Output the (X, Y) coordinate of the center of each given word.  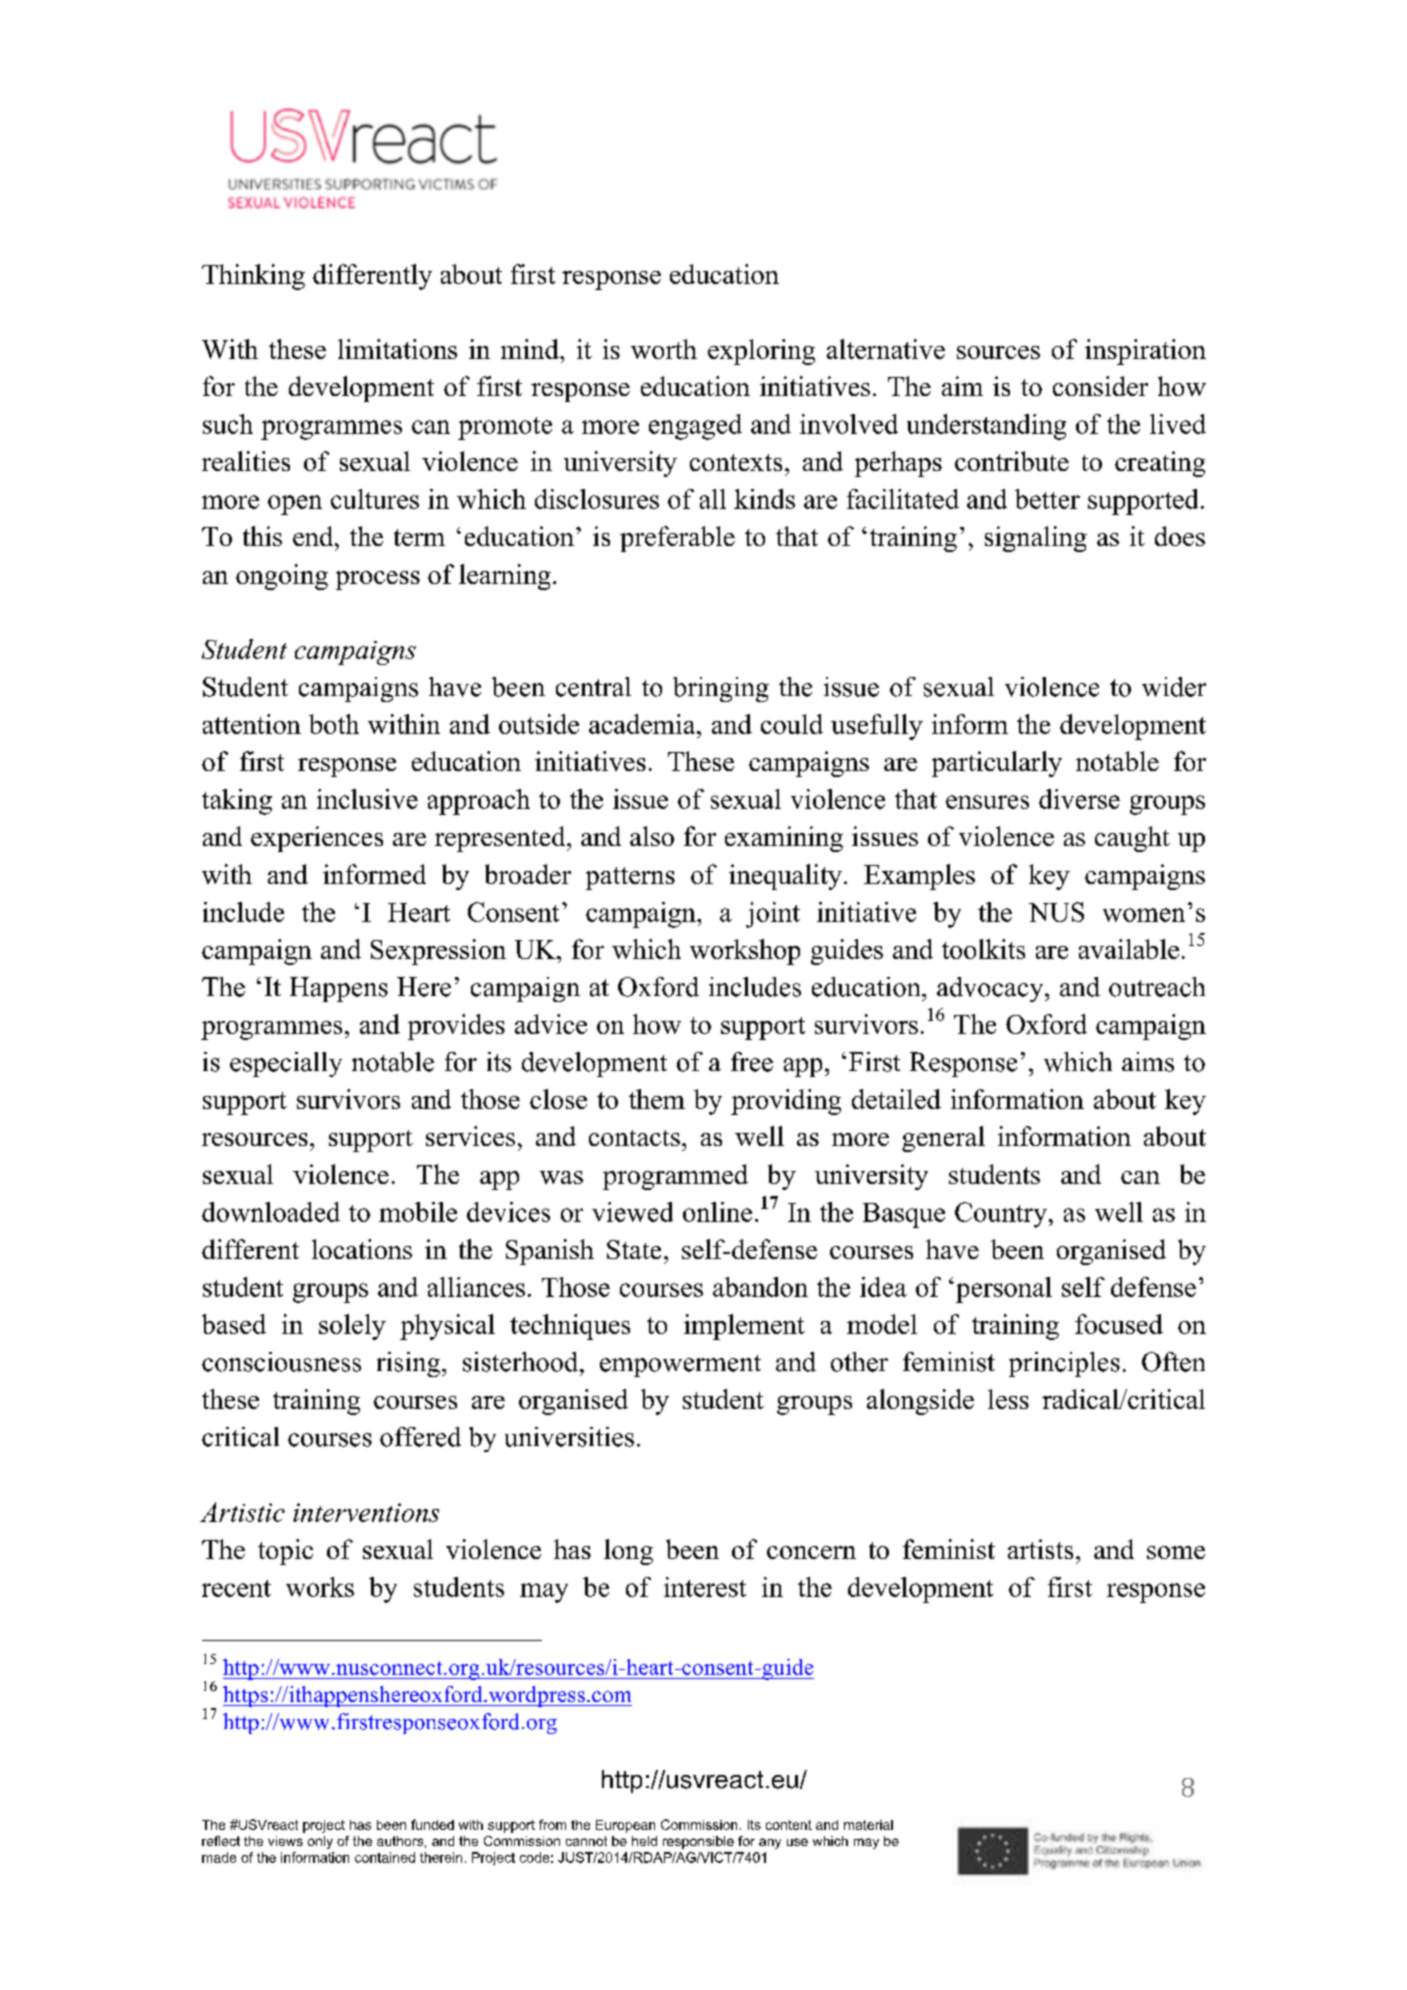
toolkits (983, 949)
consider (1100, 386)
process (378, 580)
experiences (317, 839)
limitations (397, 349)
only (320, 1842)
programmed (675, 1177)
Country (1001, 1215)
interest (705, 1587)
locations (362, 1249)
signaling (1036, 539)
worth (664, 349)
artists (1040, 1549)
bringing (721, 689)
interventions (366, 1512)
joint (773, 915)
